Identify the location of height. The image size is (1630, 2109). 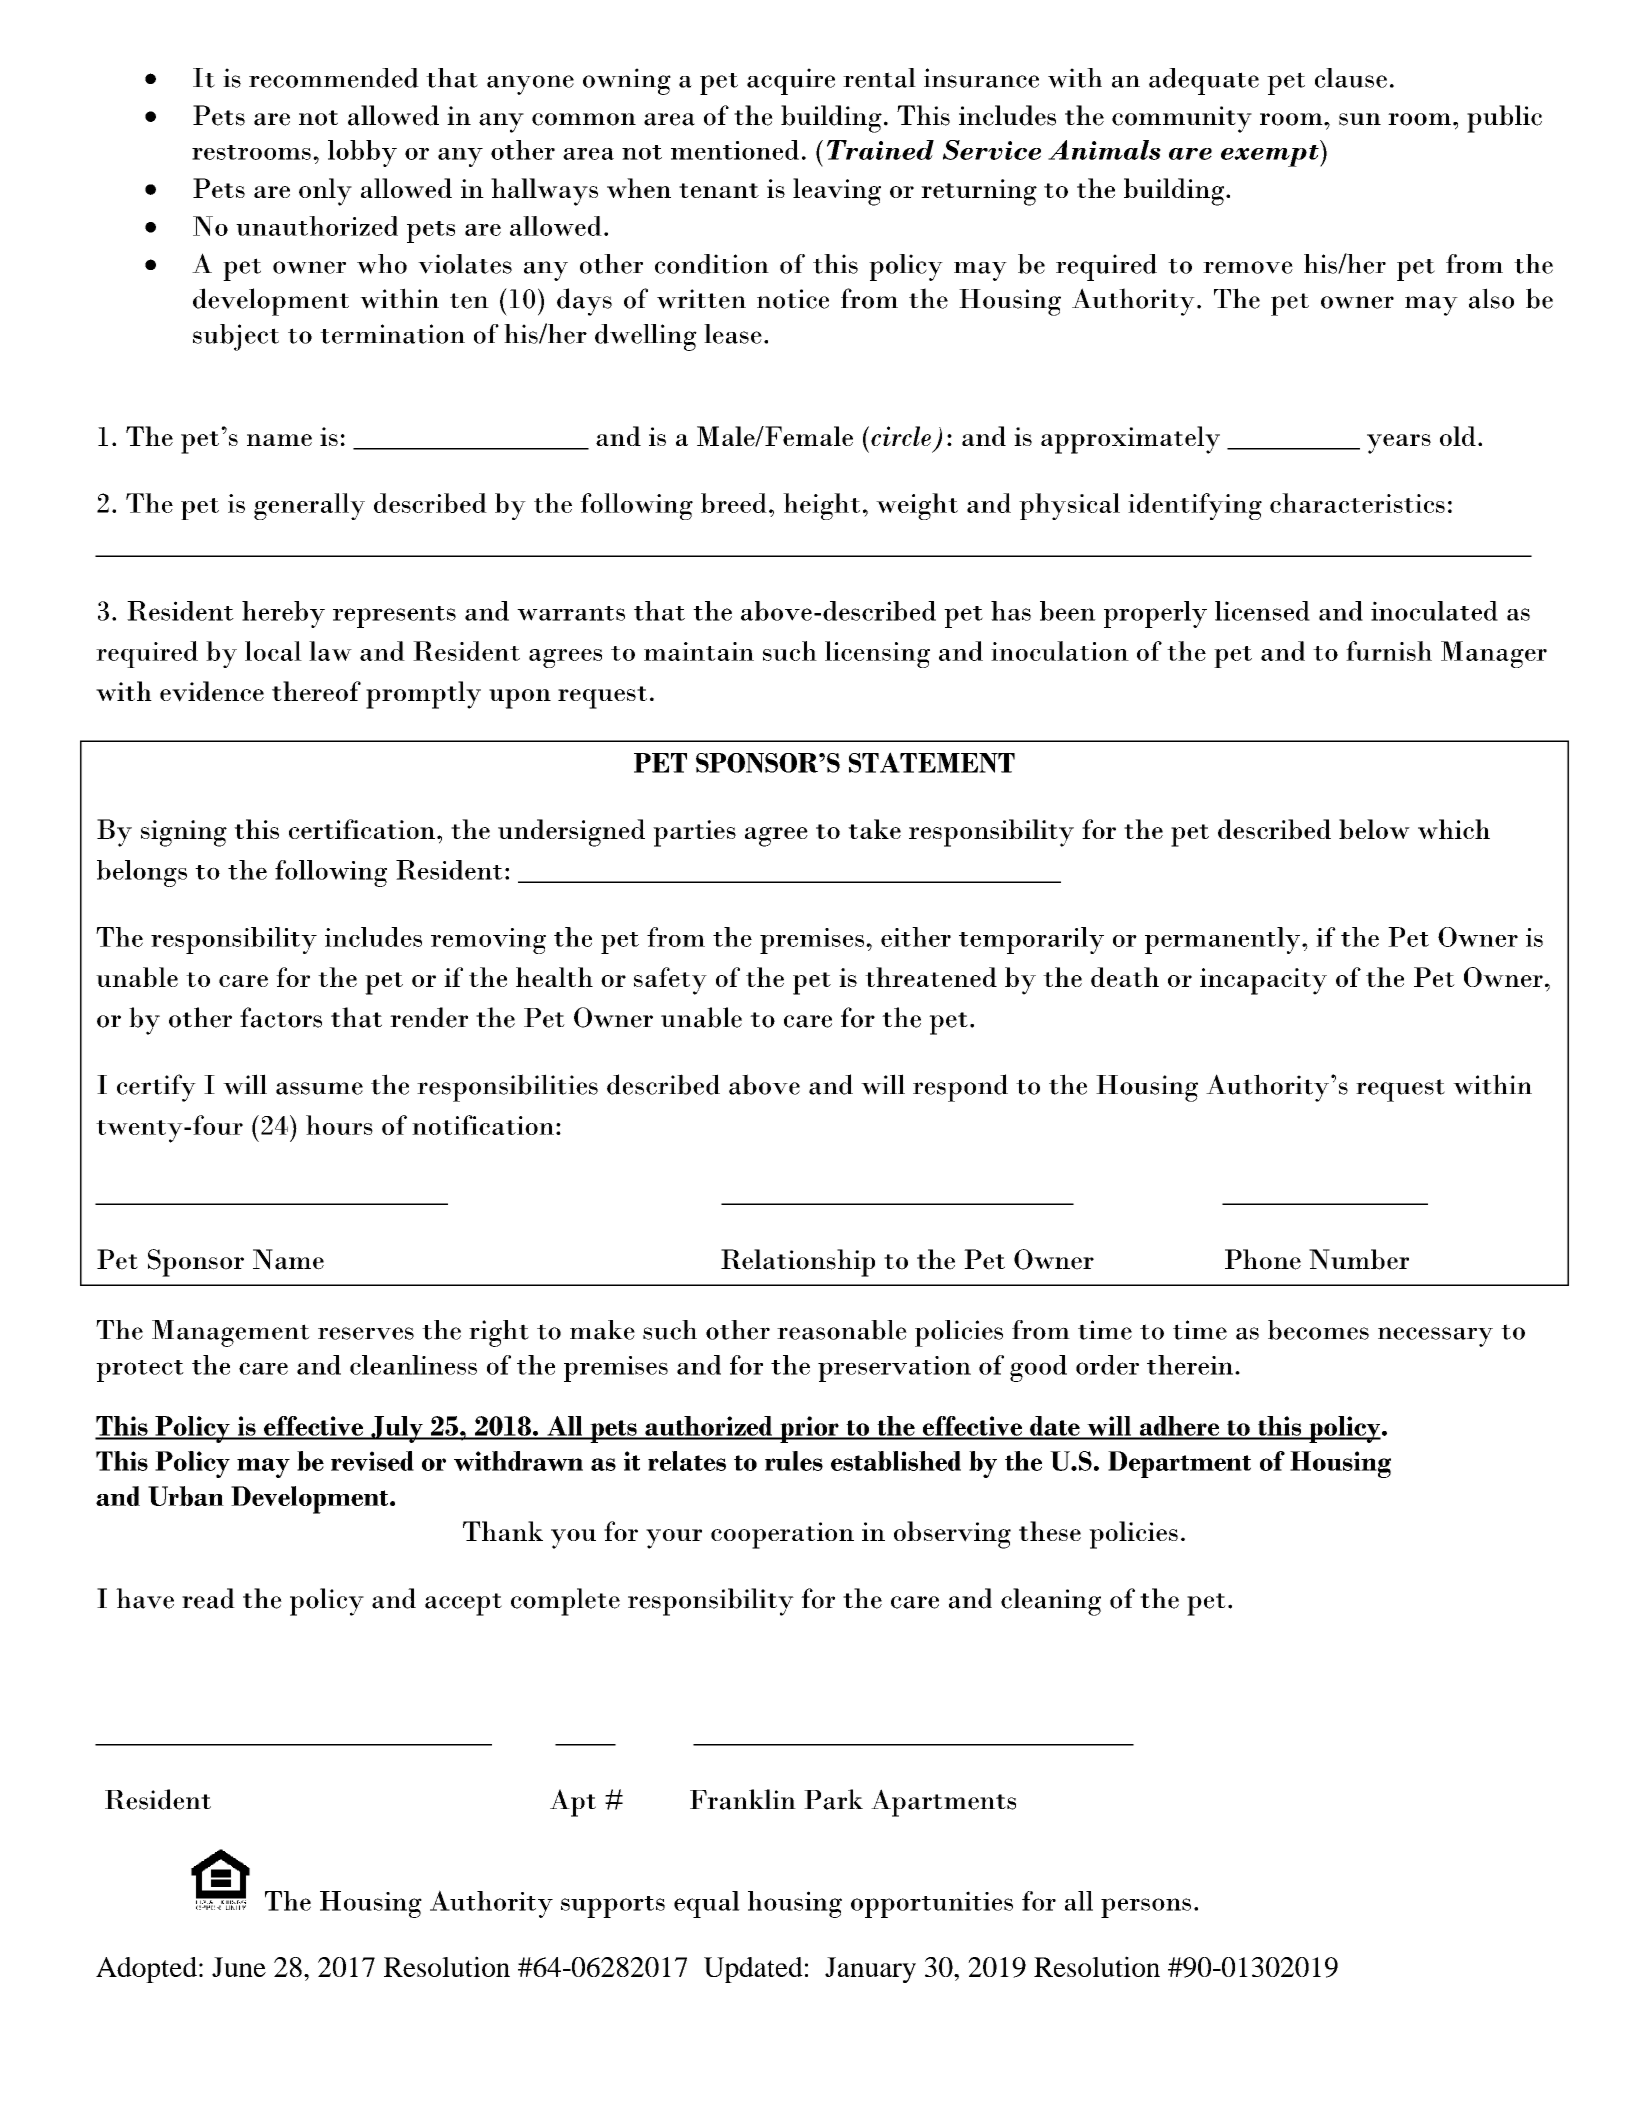
(821, 506).
